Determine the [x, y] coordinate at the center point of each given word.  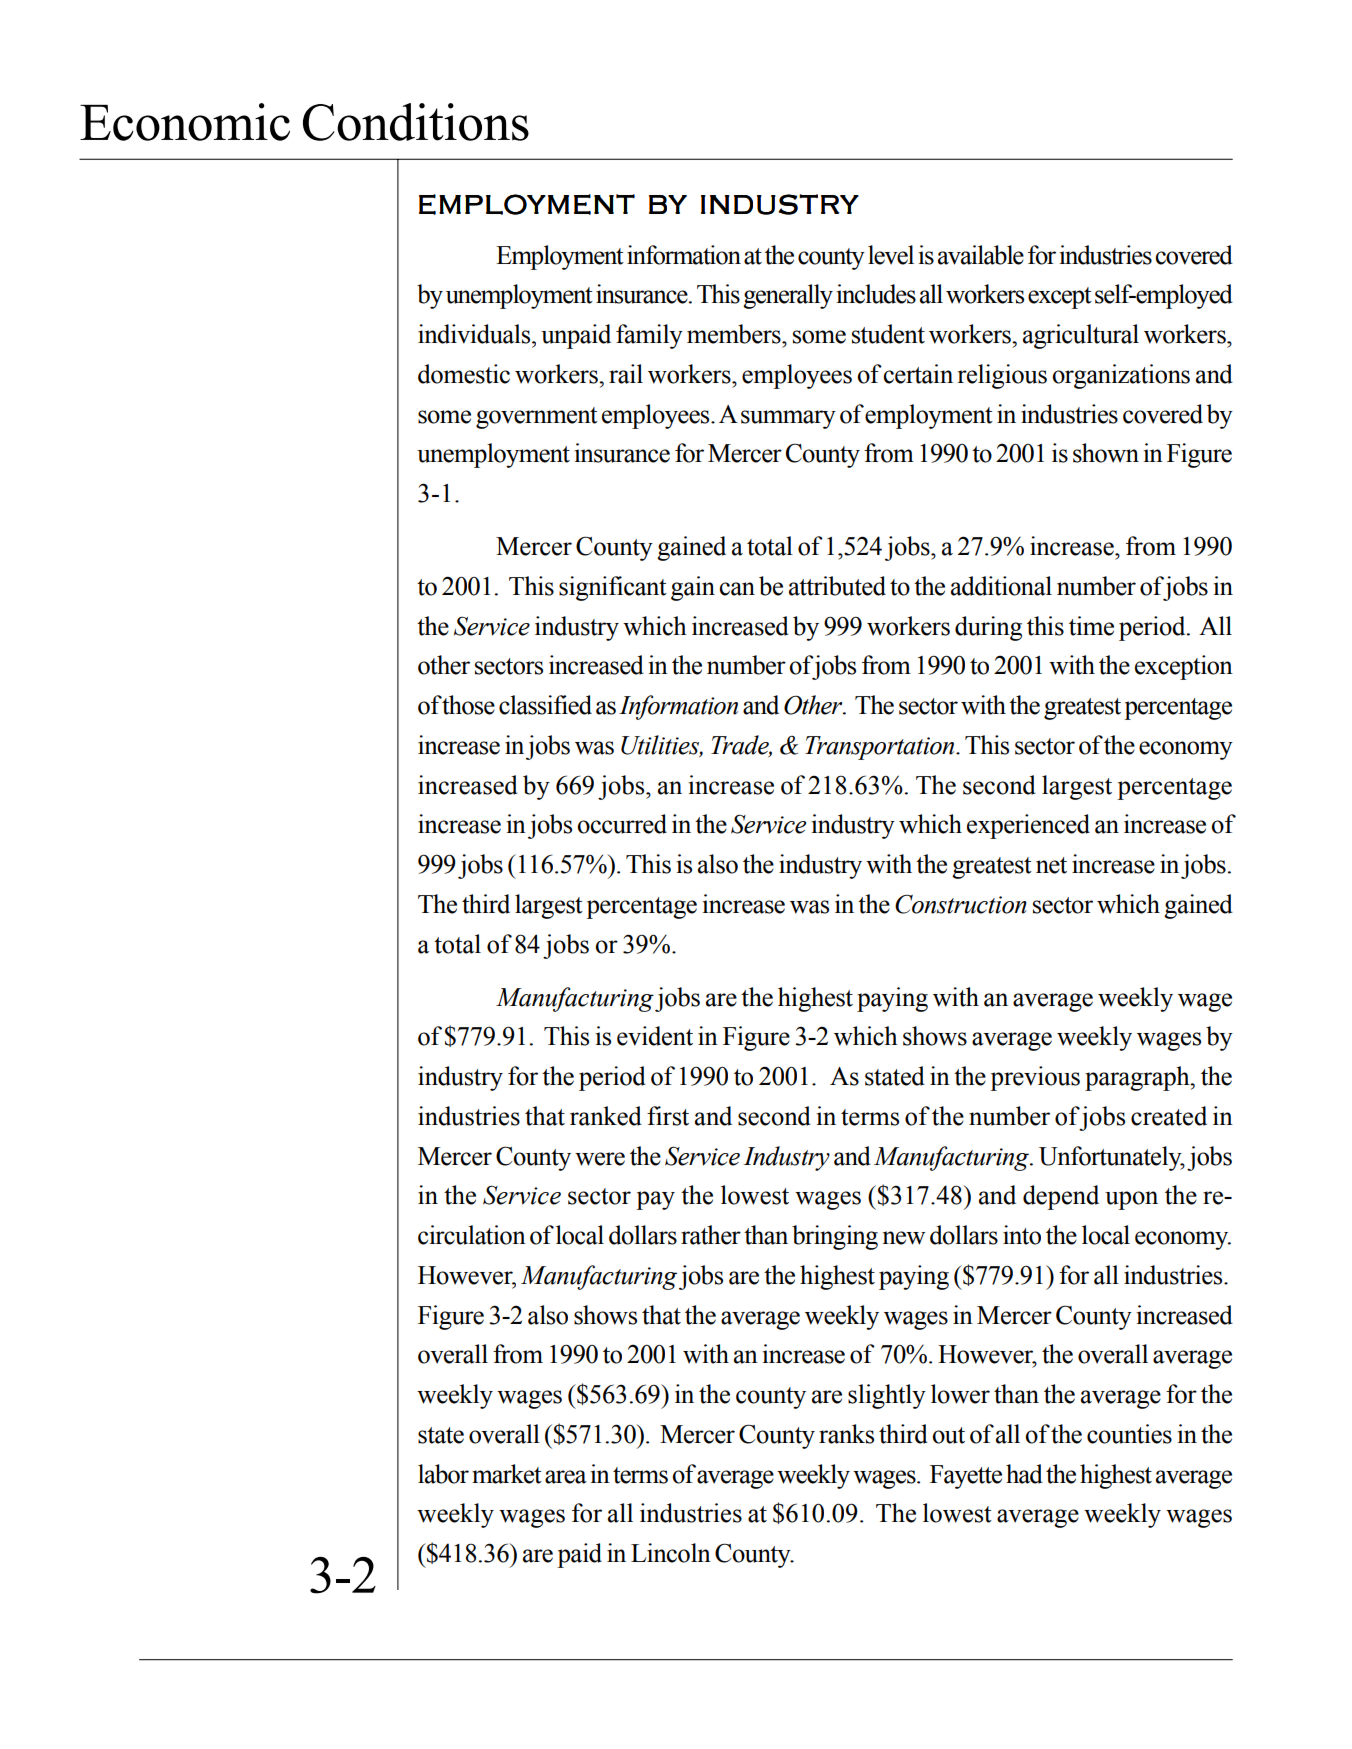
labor [443, 1474]
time [1091, 626]
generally [788, 296]
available [981, 255]
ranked [606, 1116]
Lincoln [671, 1553]
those [468, 705]
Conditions [416, 122]
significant [613, 588]
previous [1035, 1078]
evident [655, 1036]
